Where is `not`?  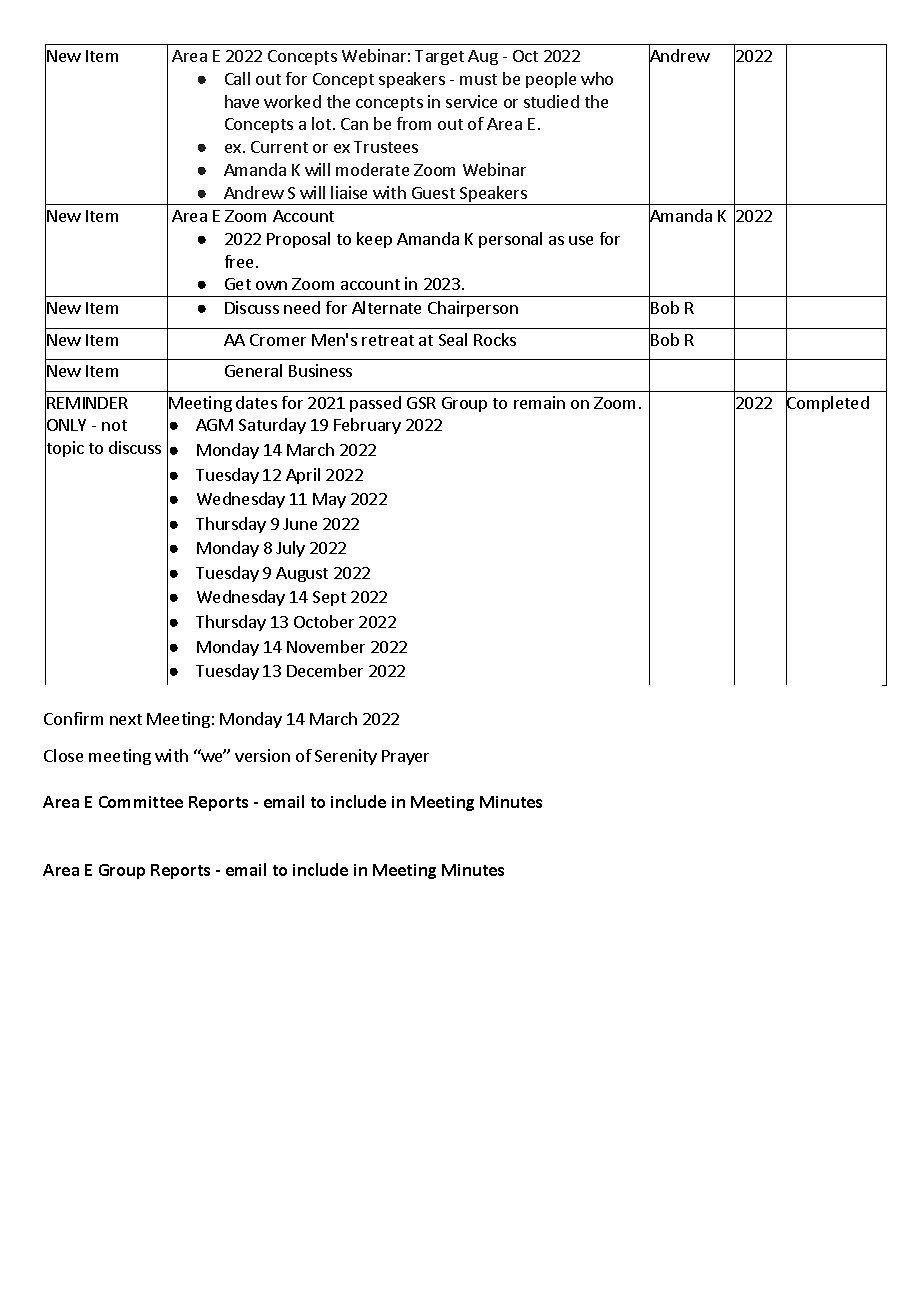
not is located at coordinates (114, 425).
